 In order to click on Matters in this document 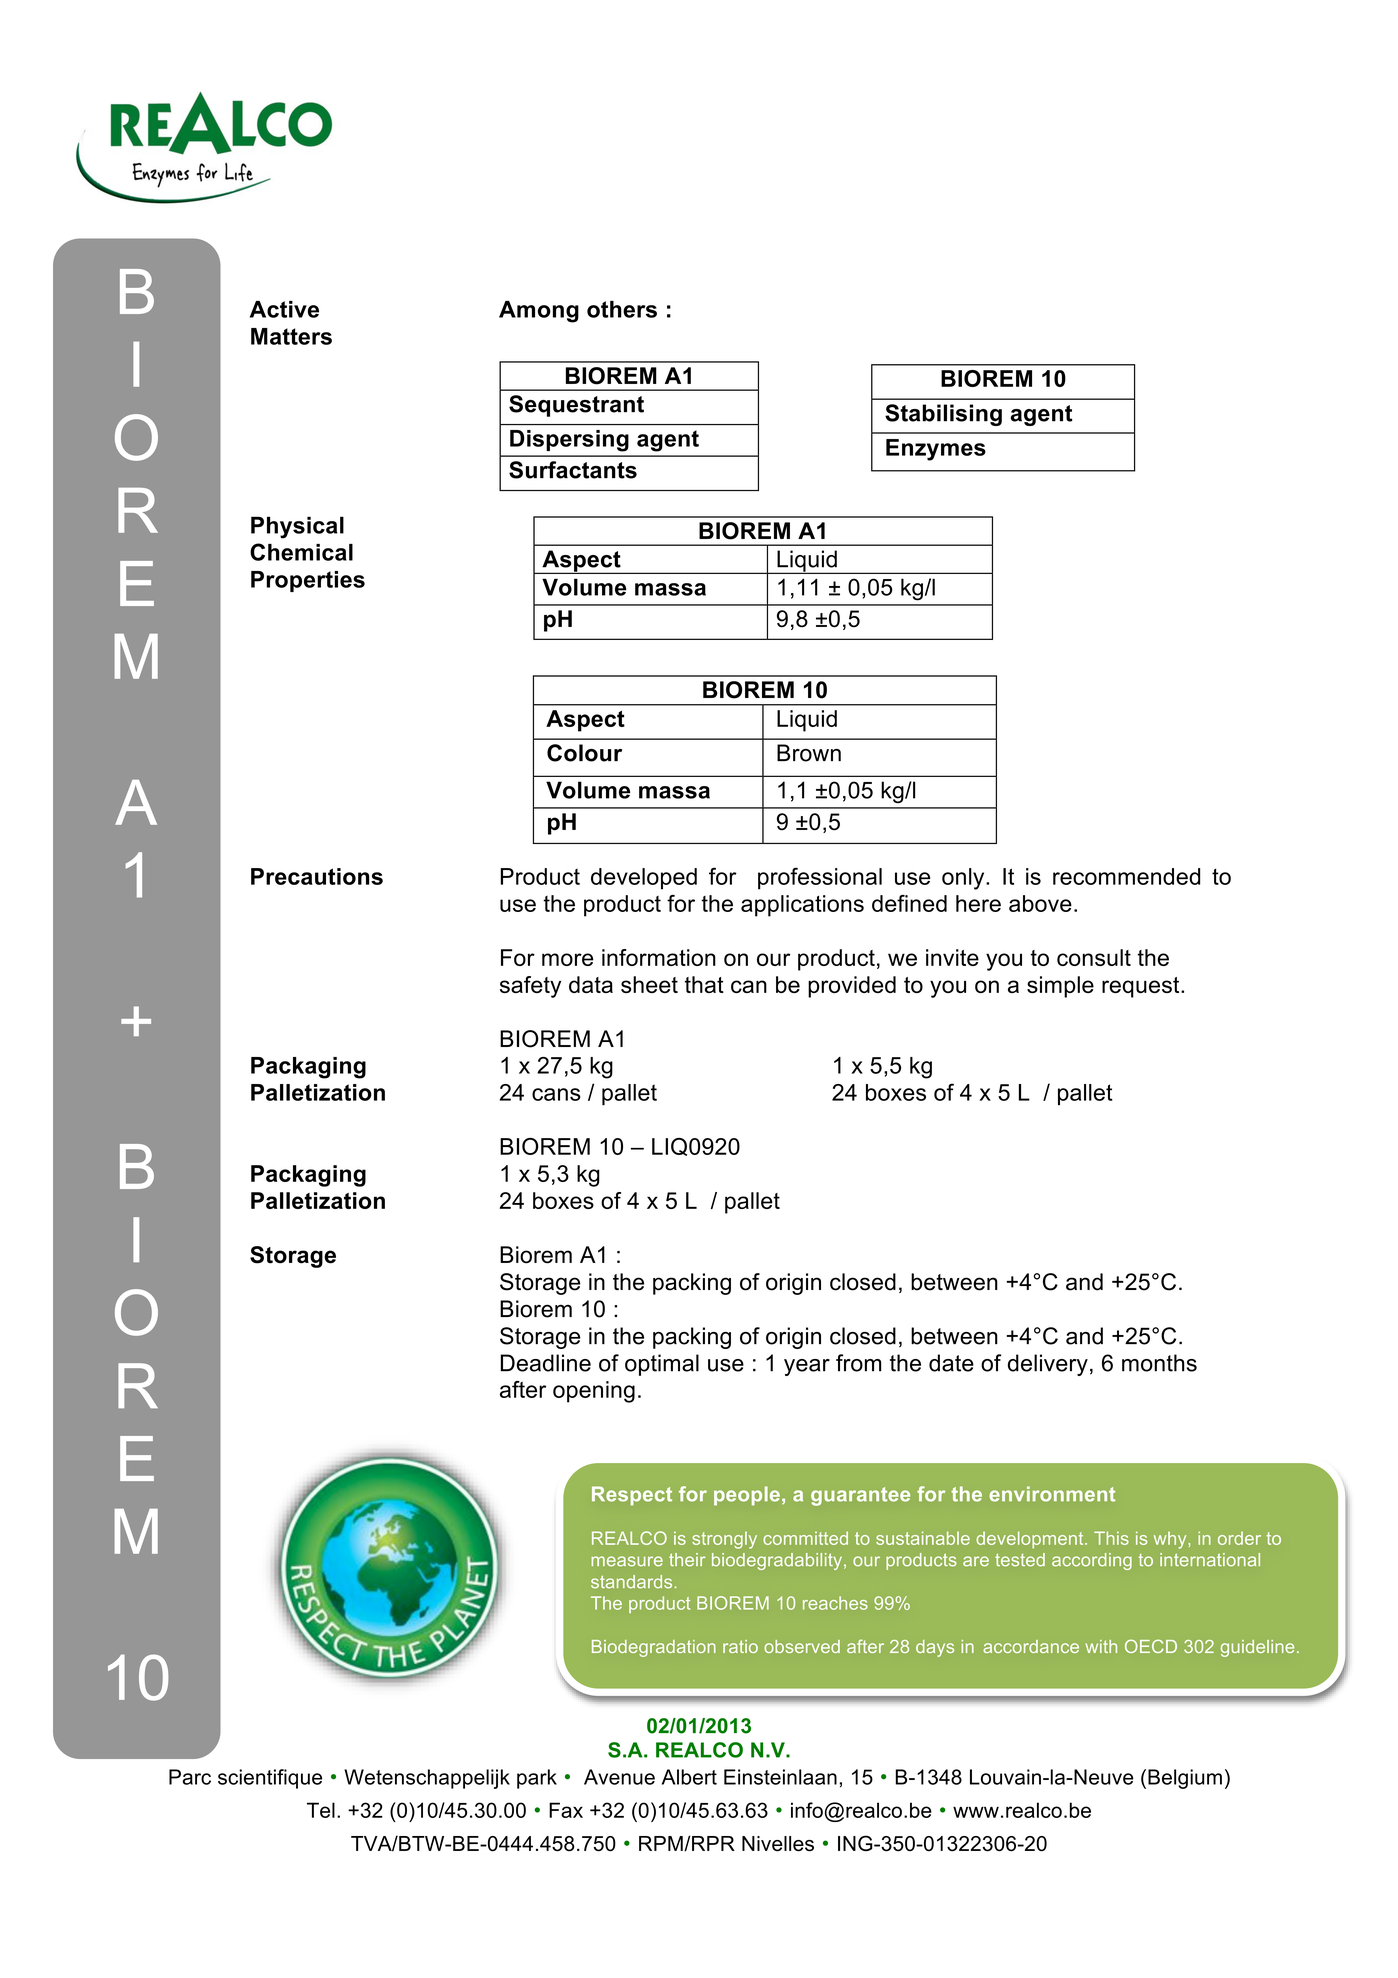, I will do `click(291, 336)`.
